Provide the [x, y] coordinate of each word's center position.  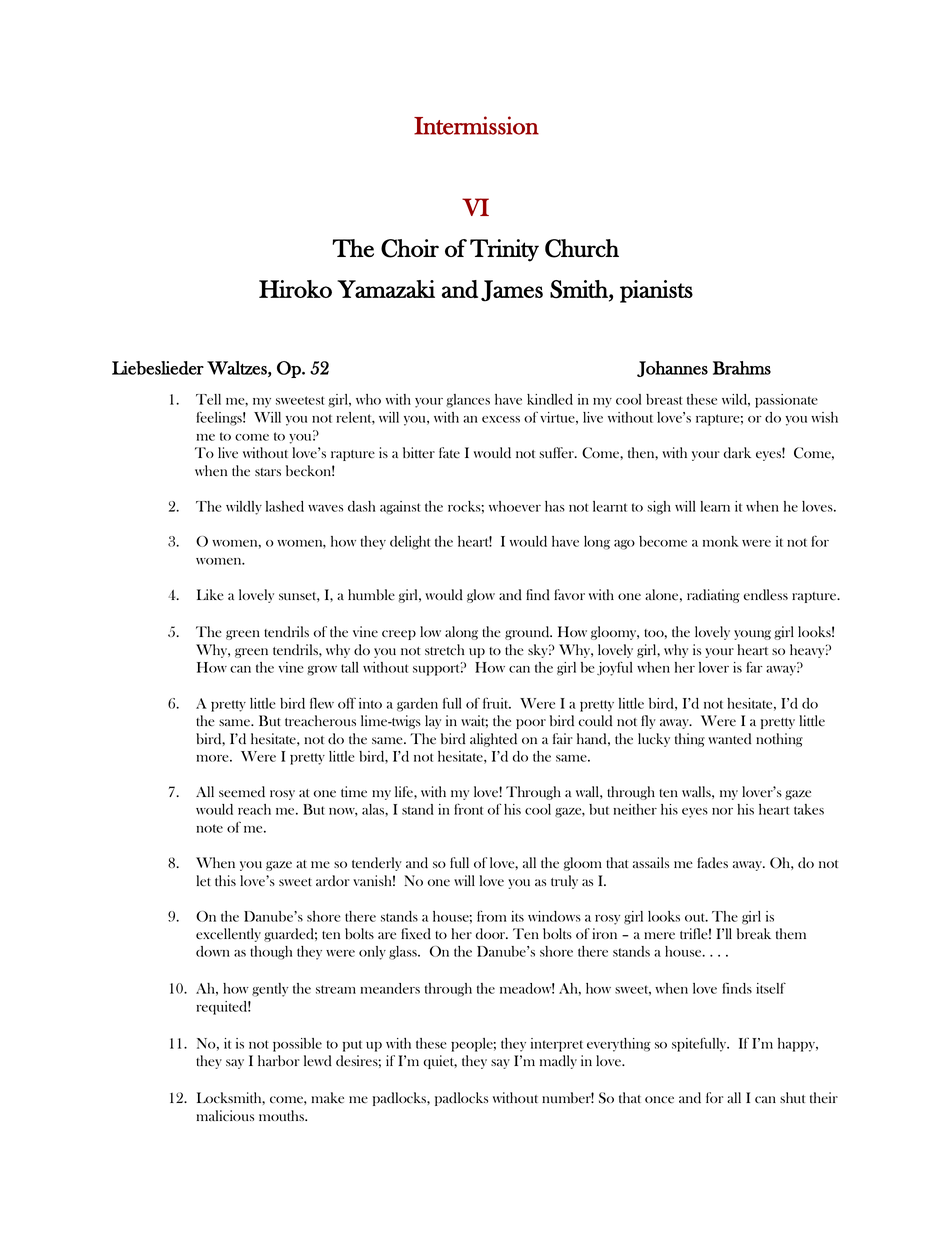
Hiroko [295, 289]
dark [737, 452]
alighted [493, 740]
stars [268, 472]
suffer [557, 452]
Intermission [476, 125]
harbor [279, 1060]
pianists [656, 291]
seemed [242, 792]
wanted [729, 739]
